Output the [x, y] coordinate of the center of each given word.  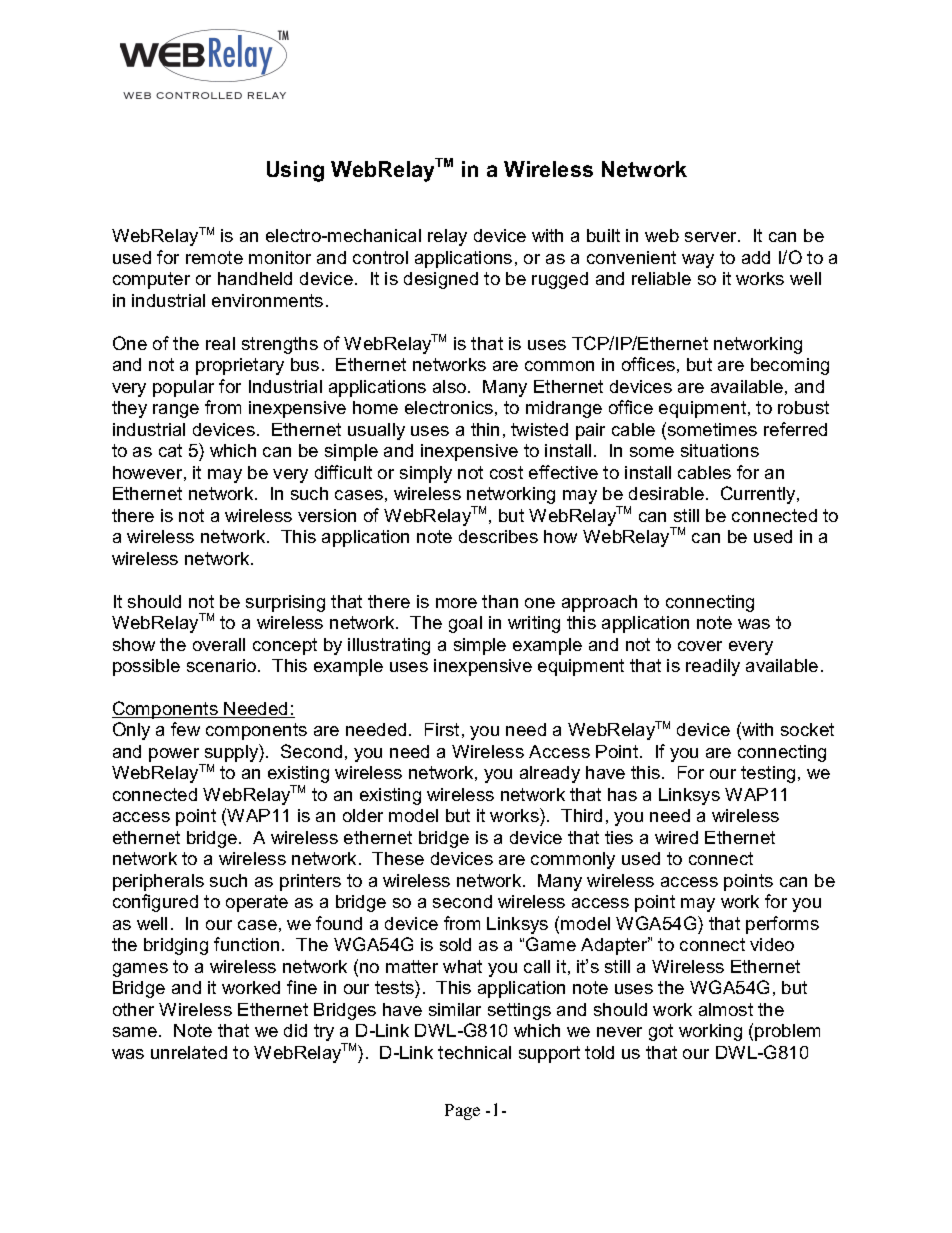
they [129, 409]
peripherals [158, 882]
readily [713, 667]
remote [214, 257]
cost [506, 472]
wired [676, 837]
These [398, 858]
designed [441, 280]
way [698, 261]
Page [462, 1112]
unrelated [189, 1052]
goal [465, 624]
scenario [223, 665]
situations [720, 450]
